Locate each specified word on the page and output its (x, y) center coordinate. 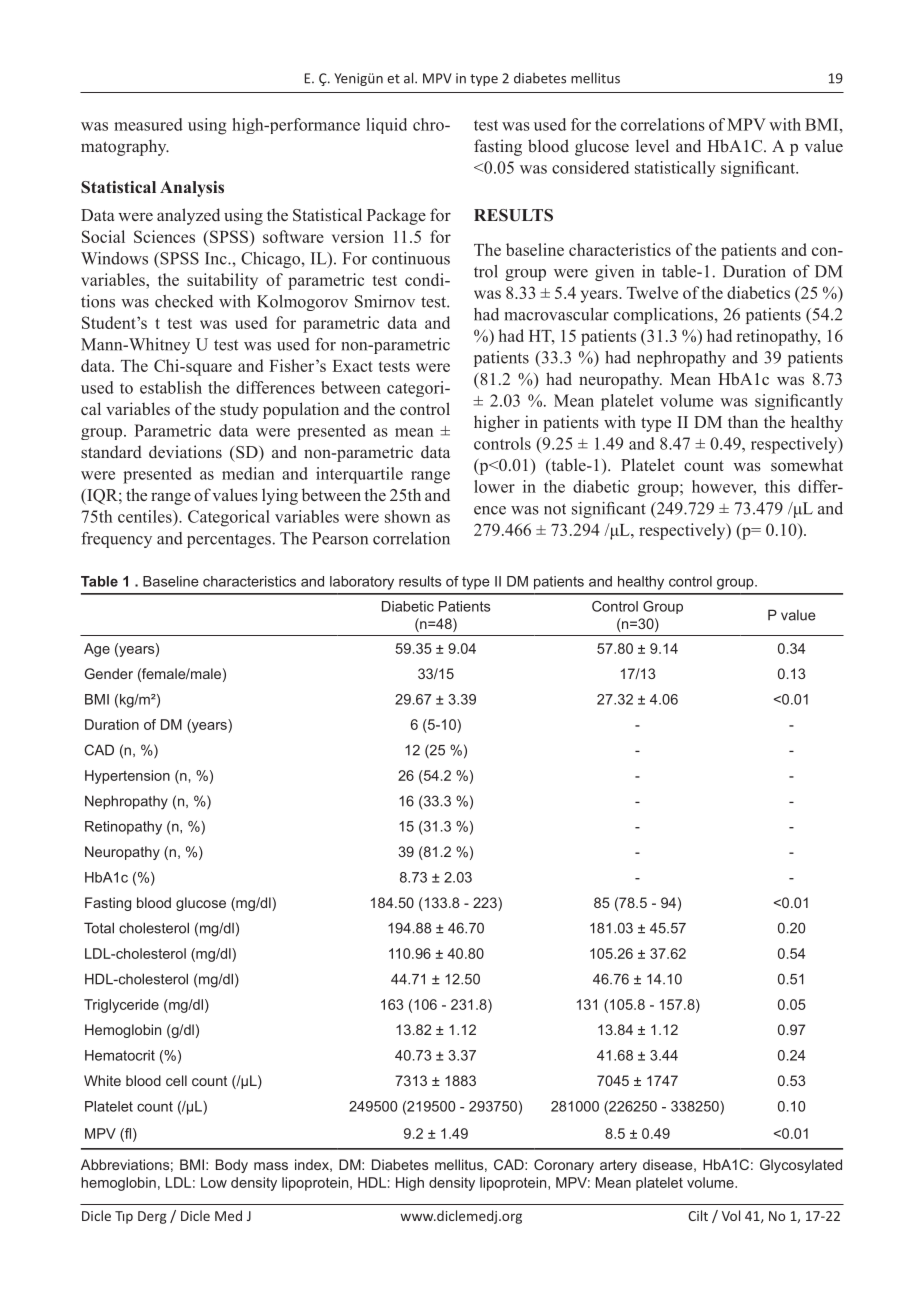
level (652, 145)
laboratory (362, 583)
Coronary (564, 1166)
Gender (109, 673)
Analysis (192, 189)
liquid (386, 126)
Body (232, 1166)
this (777, 486)
